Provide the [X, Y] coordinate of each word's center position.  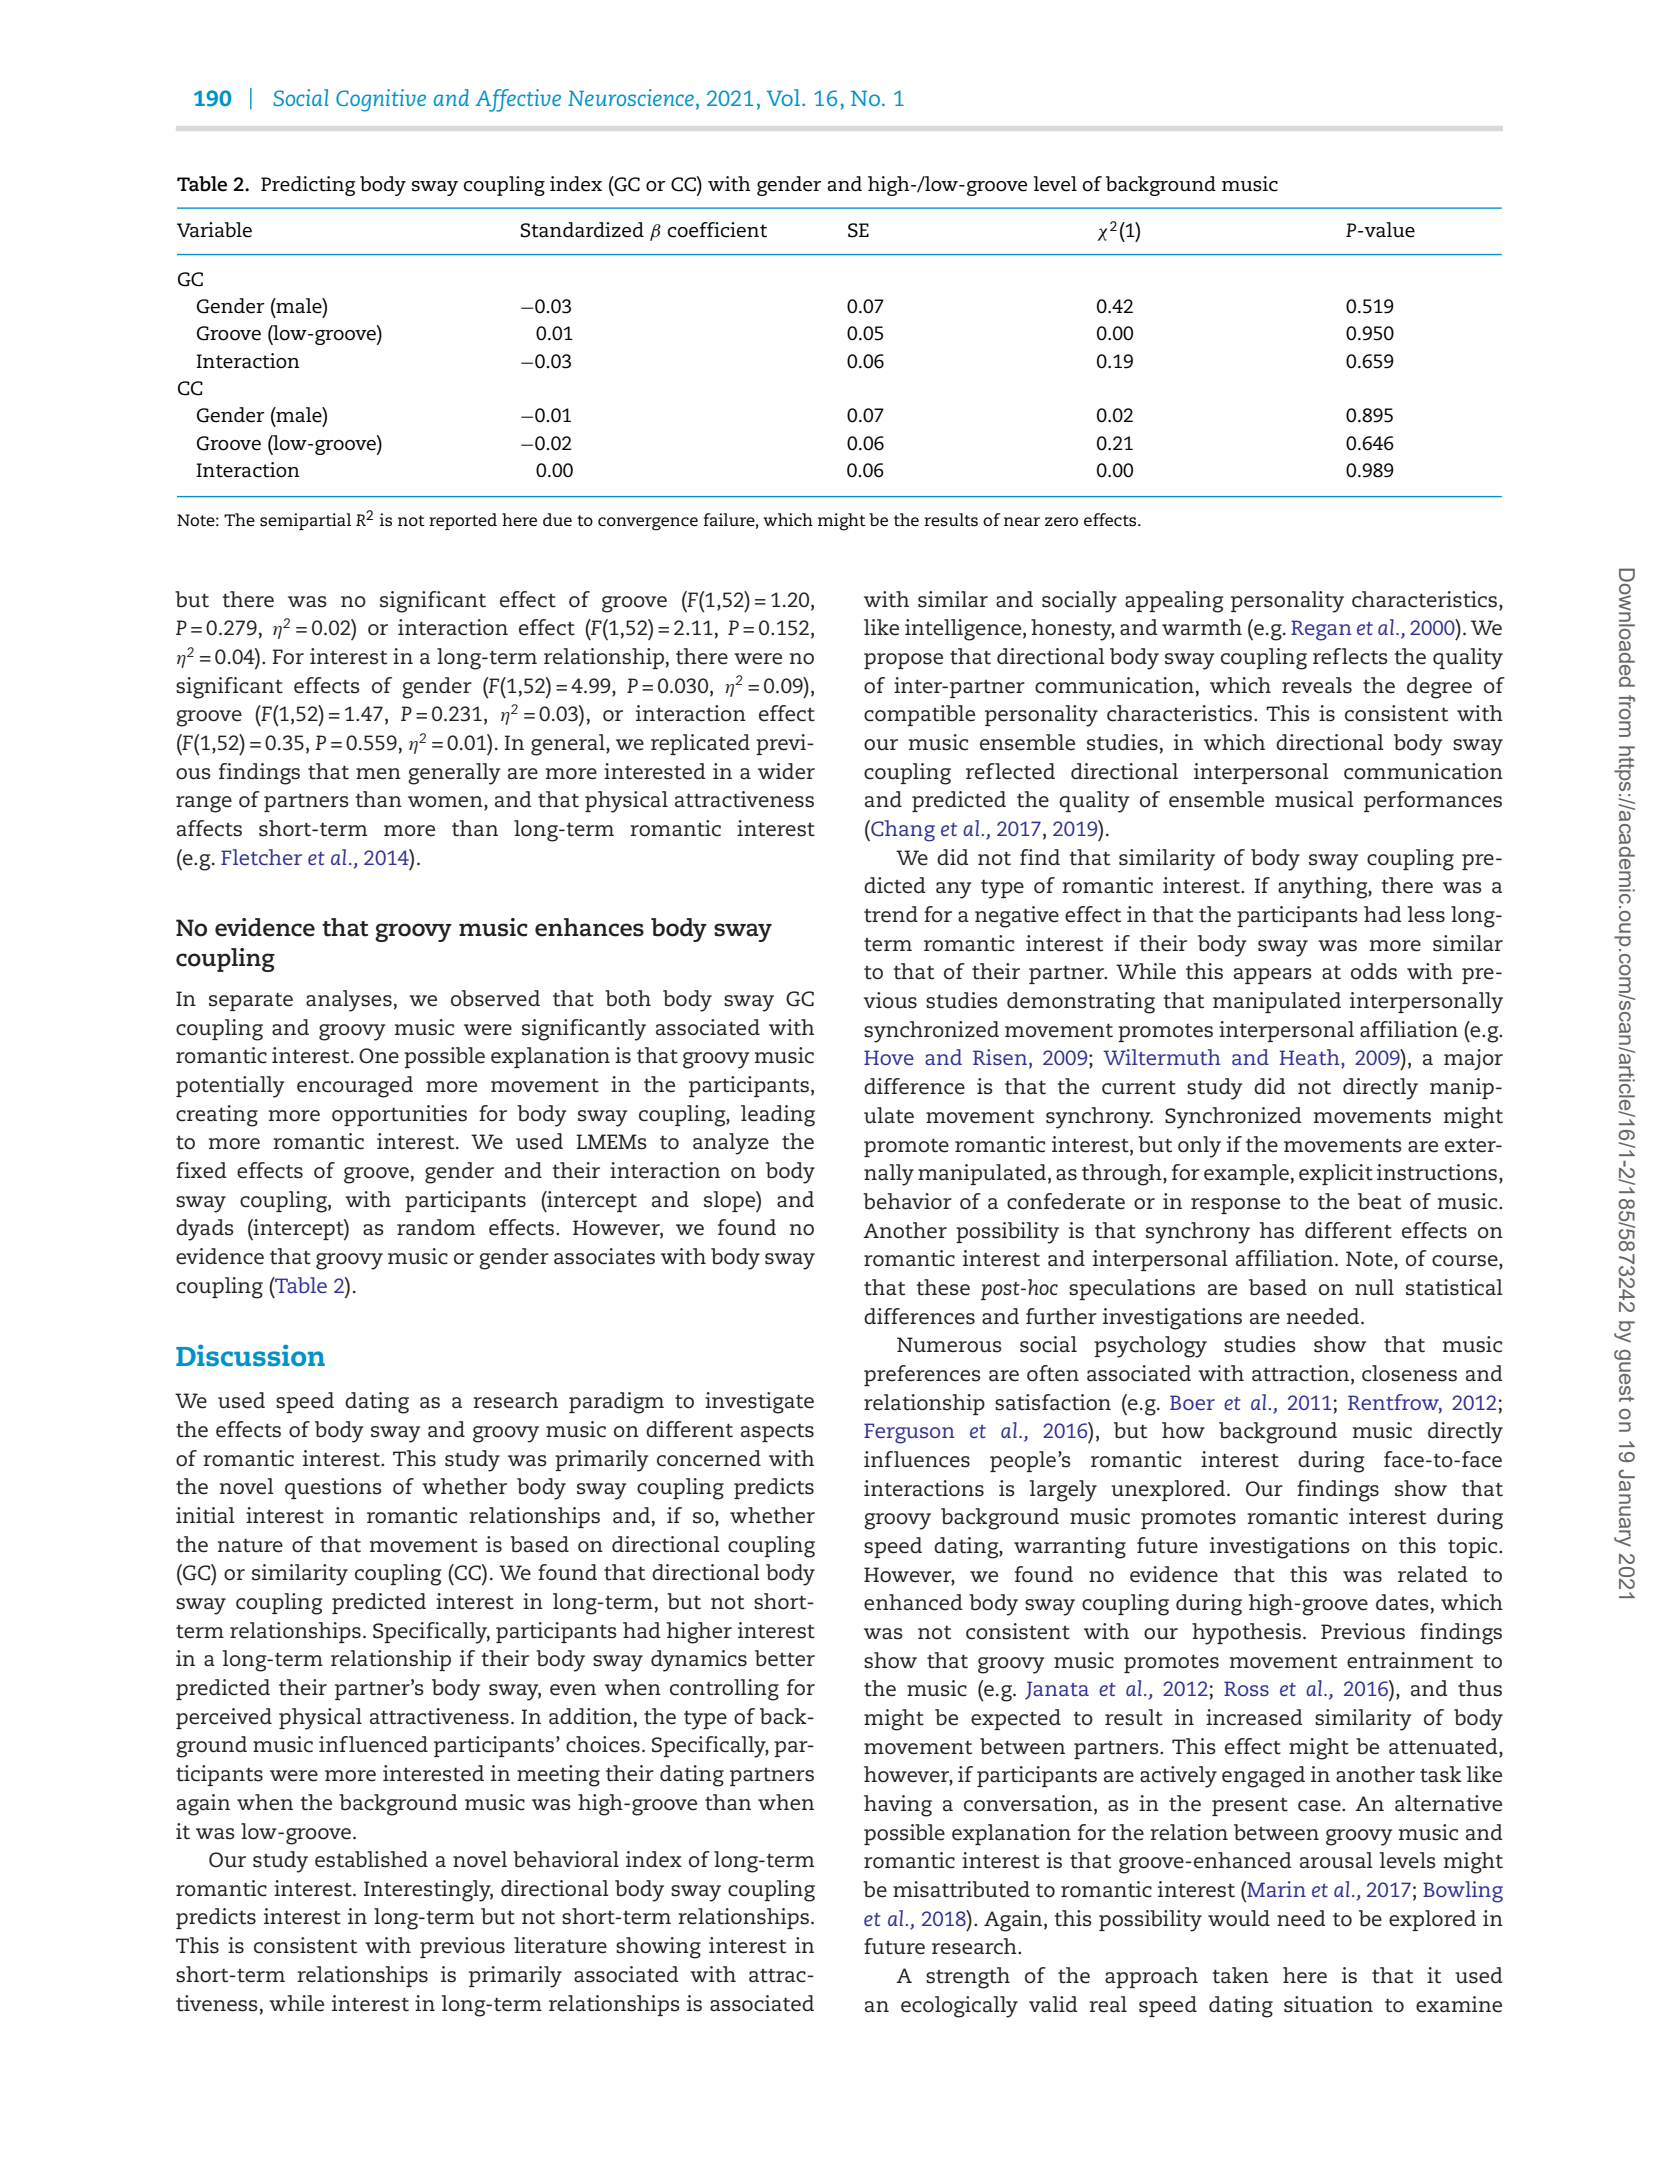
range [204, 804]
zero [1061, 522]
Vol [784, 97]
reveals [1317, 685]
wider [786, 771]
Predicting [308, 186]
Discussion [250, 1355]
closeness [1409, 1373]
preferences [922, 1375]
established [371, 1859]
